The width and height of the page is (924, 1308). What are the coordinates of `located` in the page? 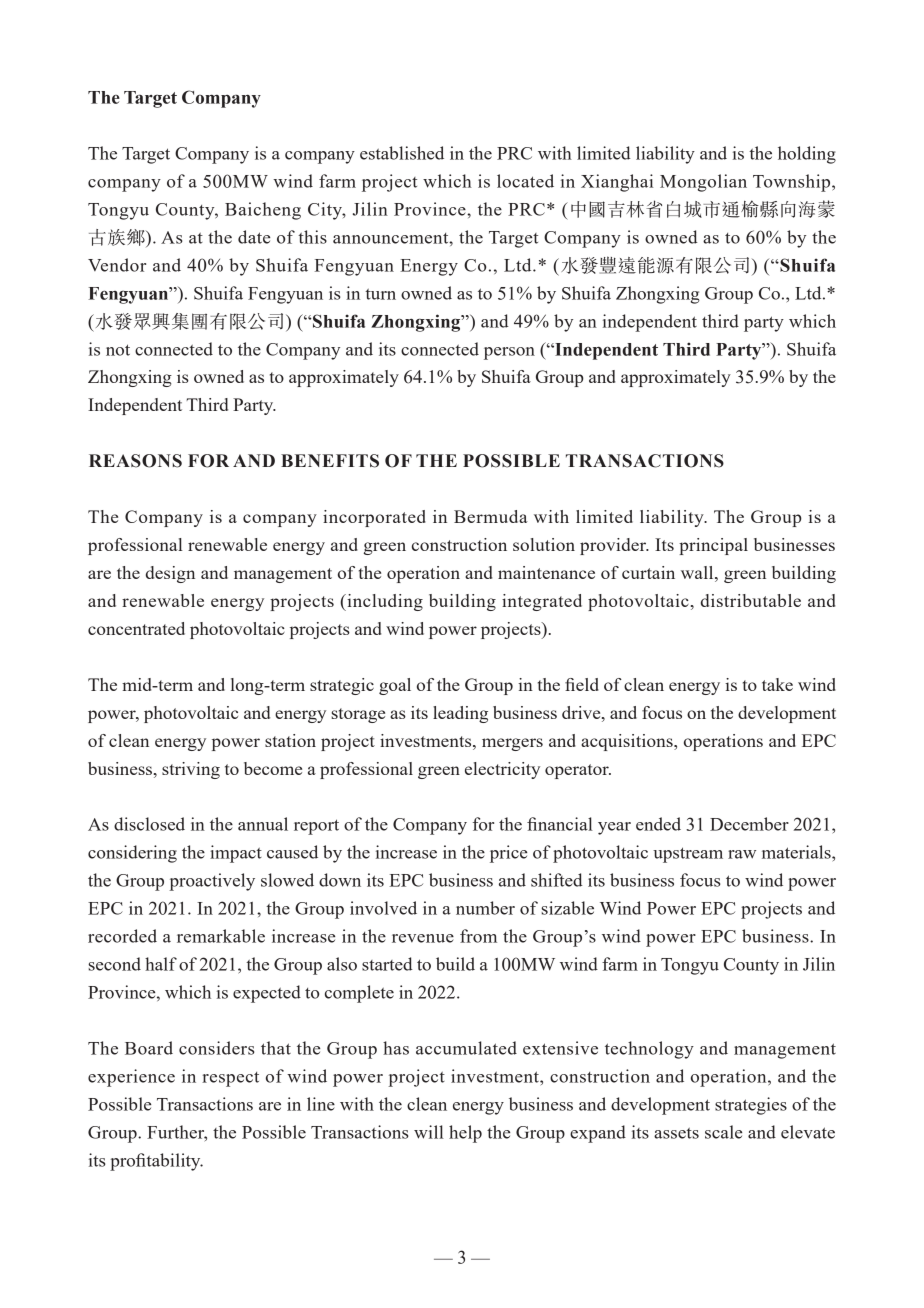 It's located at (525, 181).
